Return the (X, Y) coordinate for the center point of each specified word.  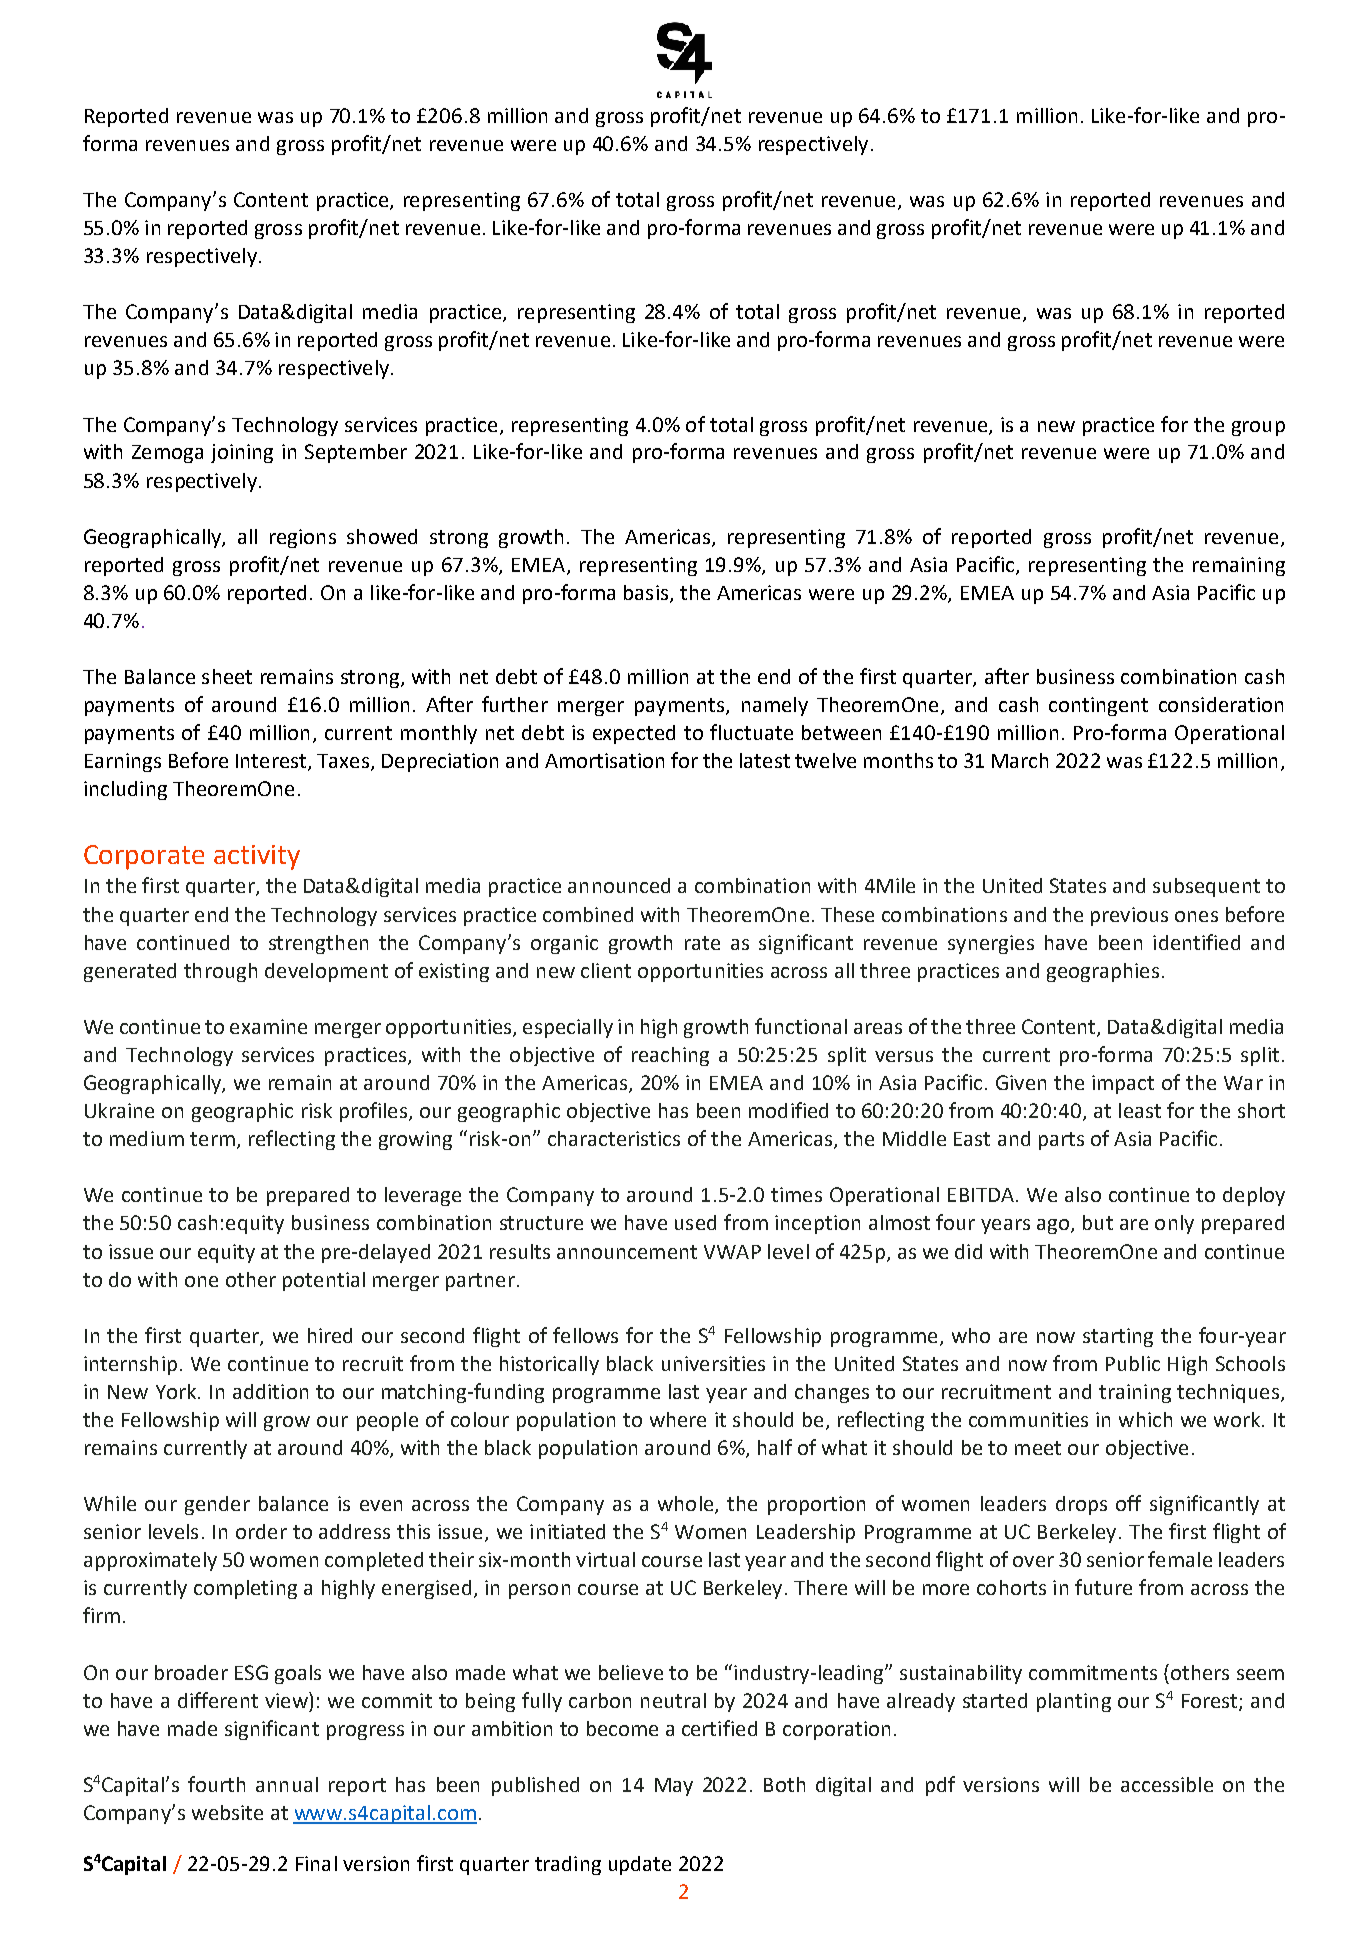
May (674, 1787)
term (212, 1139)
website (227, 1812)
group (1258, 428)
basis (646, 592)
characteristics (614, 1138)
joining (242, 453)
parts (1061, 1141)
